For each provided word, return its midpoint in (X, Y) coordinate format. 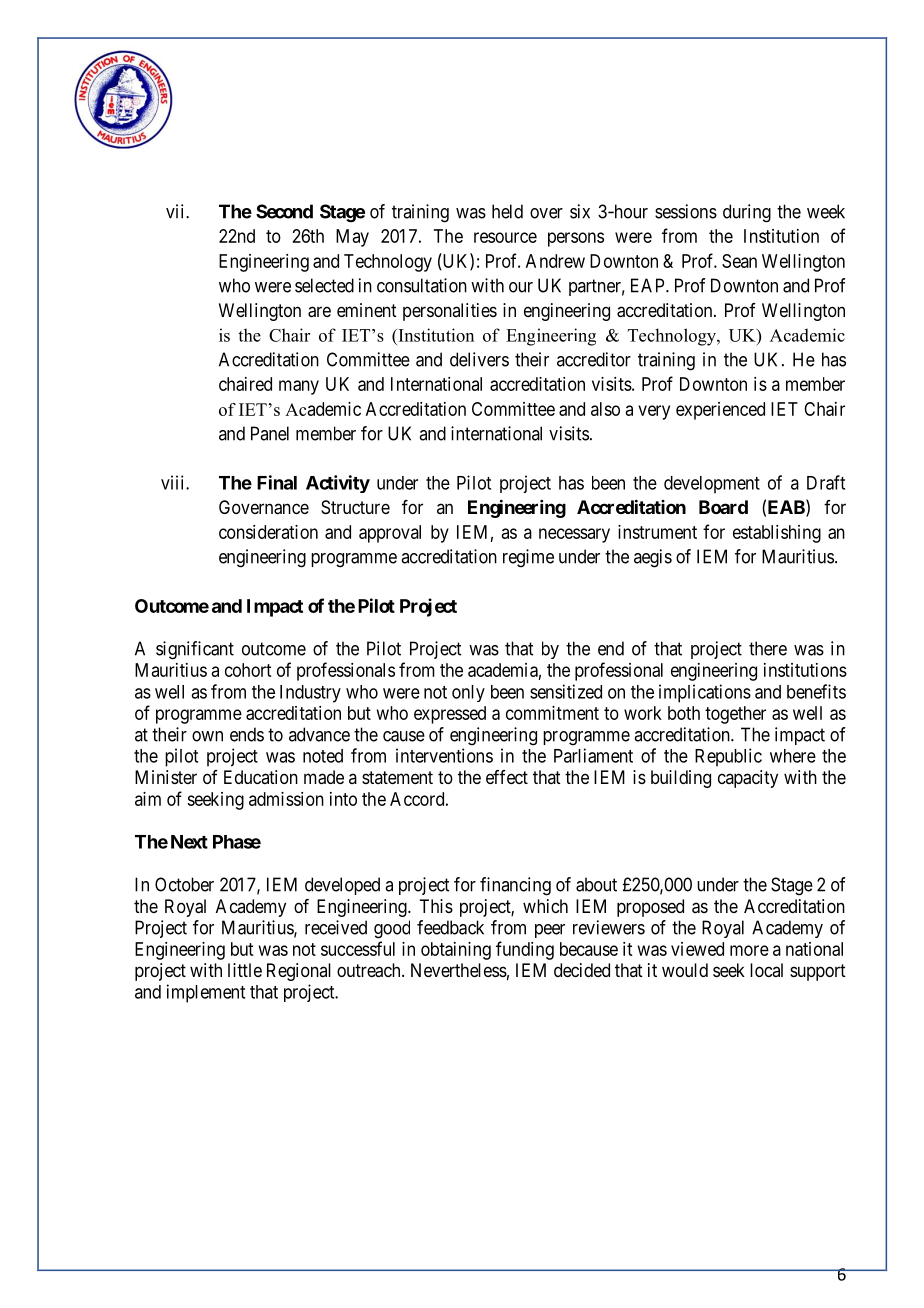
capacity (748, 779)
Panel (270, 433)
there (768, 648)
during (747, 213)
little (245, 970)
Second (284, 211)
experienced (720, 411)
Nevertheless (459, 970)
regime (528, 558)
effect (507, 777)
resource (505, 237)
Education (261, 777)
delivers (479, 359)
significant (195, 650)
